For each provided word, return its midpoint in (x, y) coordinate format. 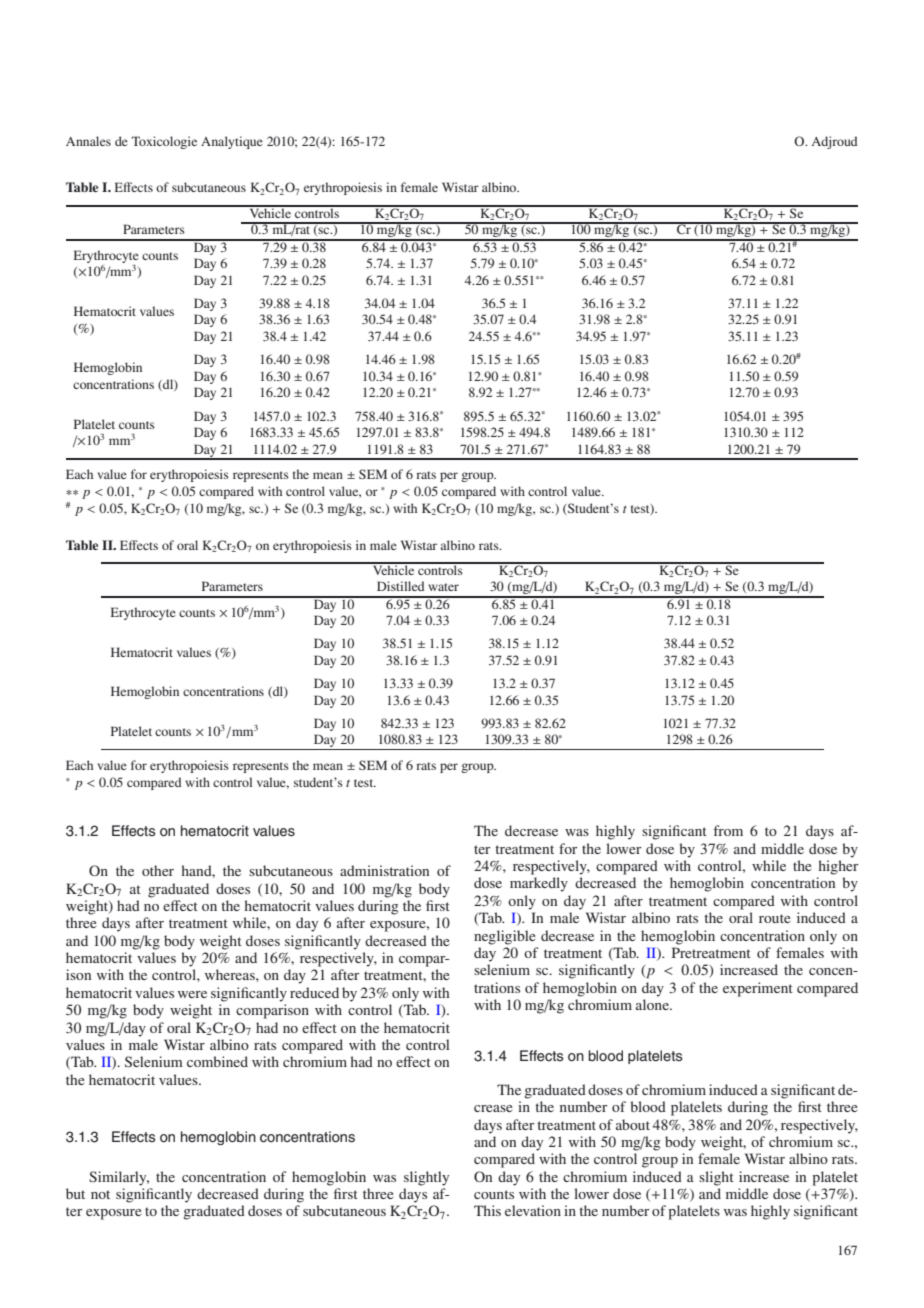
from (728, 830)
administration (384, 870)
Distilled (401, 586)
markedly (539, 884)
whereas (231, 974)
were (192, 994)
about (633, 1124)
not (100, 1194)
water (443, 587)
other (158, 870)
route (774, 918)
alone (653, 1004)
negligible (504, 937)
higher (839, 867)
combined (217, 1061)
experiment (758, 989)
